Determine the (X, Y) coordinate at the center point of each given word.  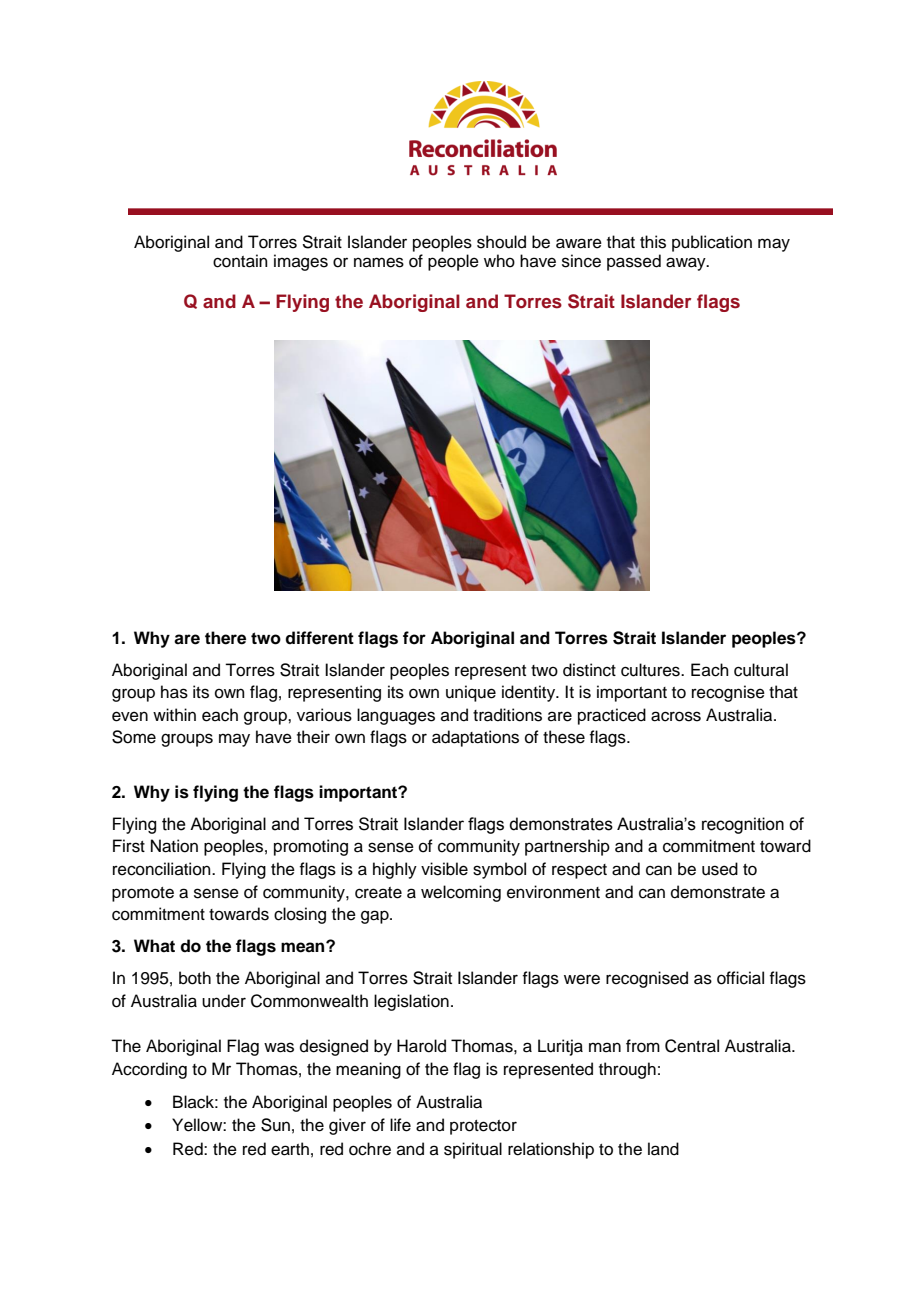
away (687, 264)
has (174, 692)
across (676, 716)
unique (471, 693)
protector (483, 1127)
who (499, 261)
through (627, 1070)
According (149, 1070)
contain (240, 261)
